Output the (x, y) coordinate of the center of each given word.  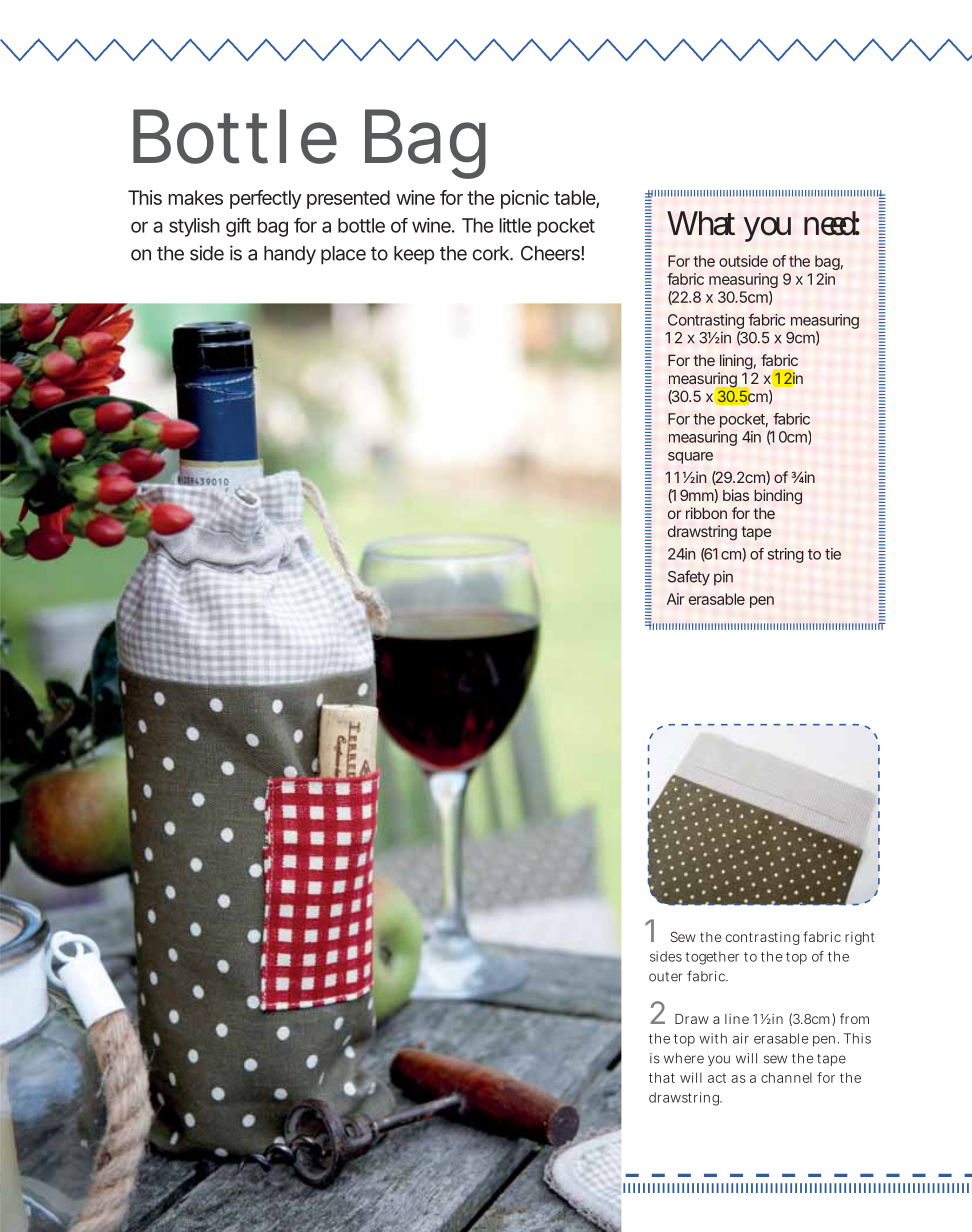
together (712, 958)
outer (665, 977)
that (662, 1077)
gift (238, 227)
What (701, 223)
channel (786, 1077)
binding (778, 497)
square (690, 458)
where (684, 1058)
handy (290, 255)
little (515, 225)
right (859, 938)
